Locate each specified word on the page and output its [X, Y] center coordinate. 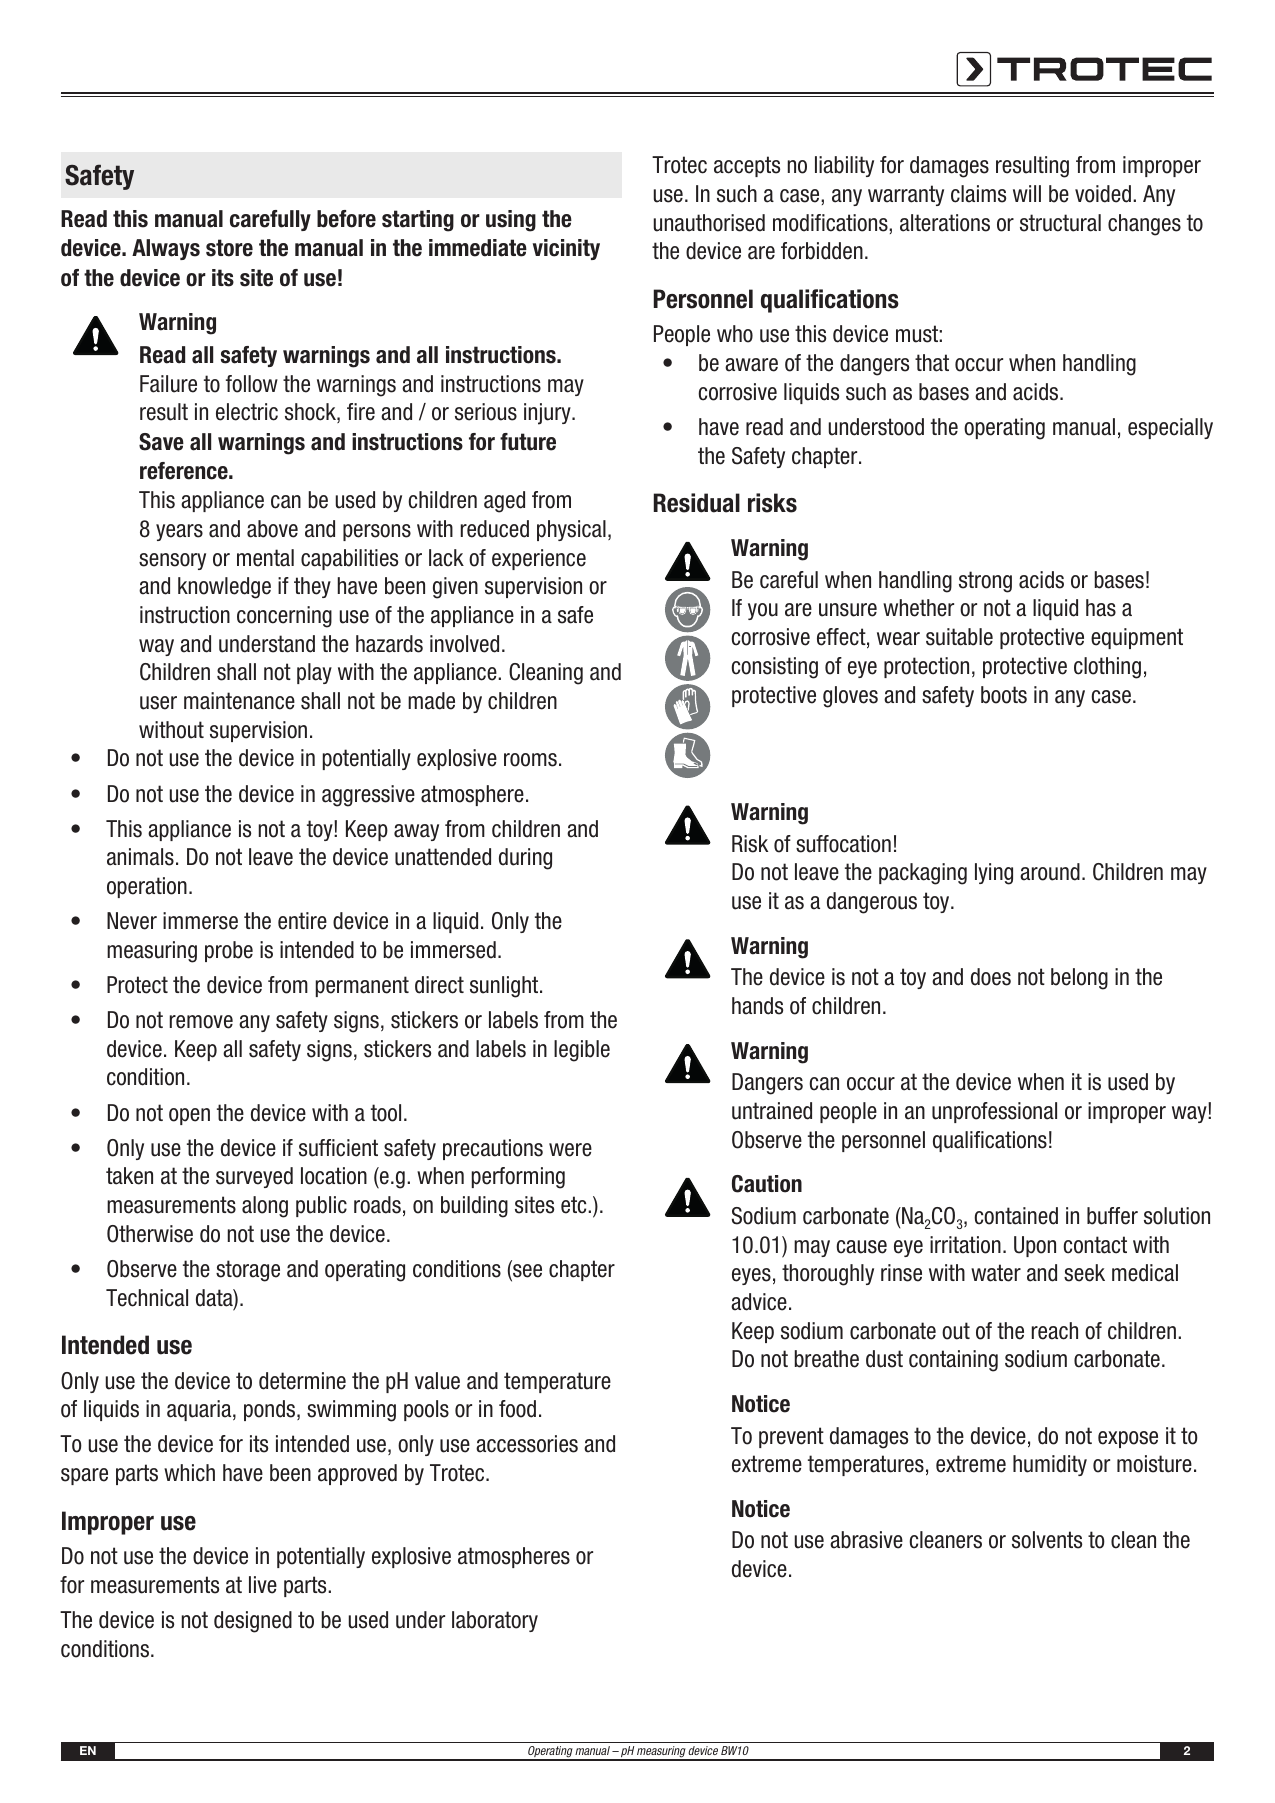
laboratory [495, 1621]
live [263, 1585]
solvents [1047, 1540]
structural [1060, 223]
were [570, 1150]
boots [1004, 695]
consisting [774, 668]
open [189, 1116]
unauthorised [709, 223]
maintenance [239, 701]
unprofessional [994, 1112]
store [229, 248]
